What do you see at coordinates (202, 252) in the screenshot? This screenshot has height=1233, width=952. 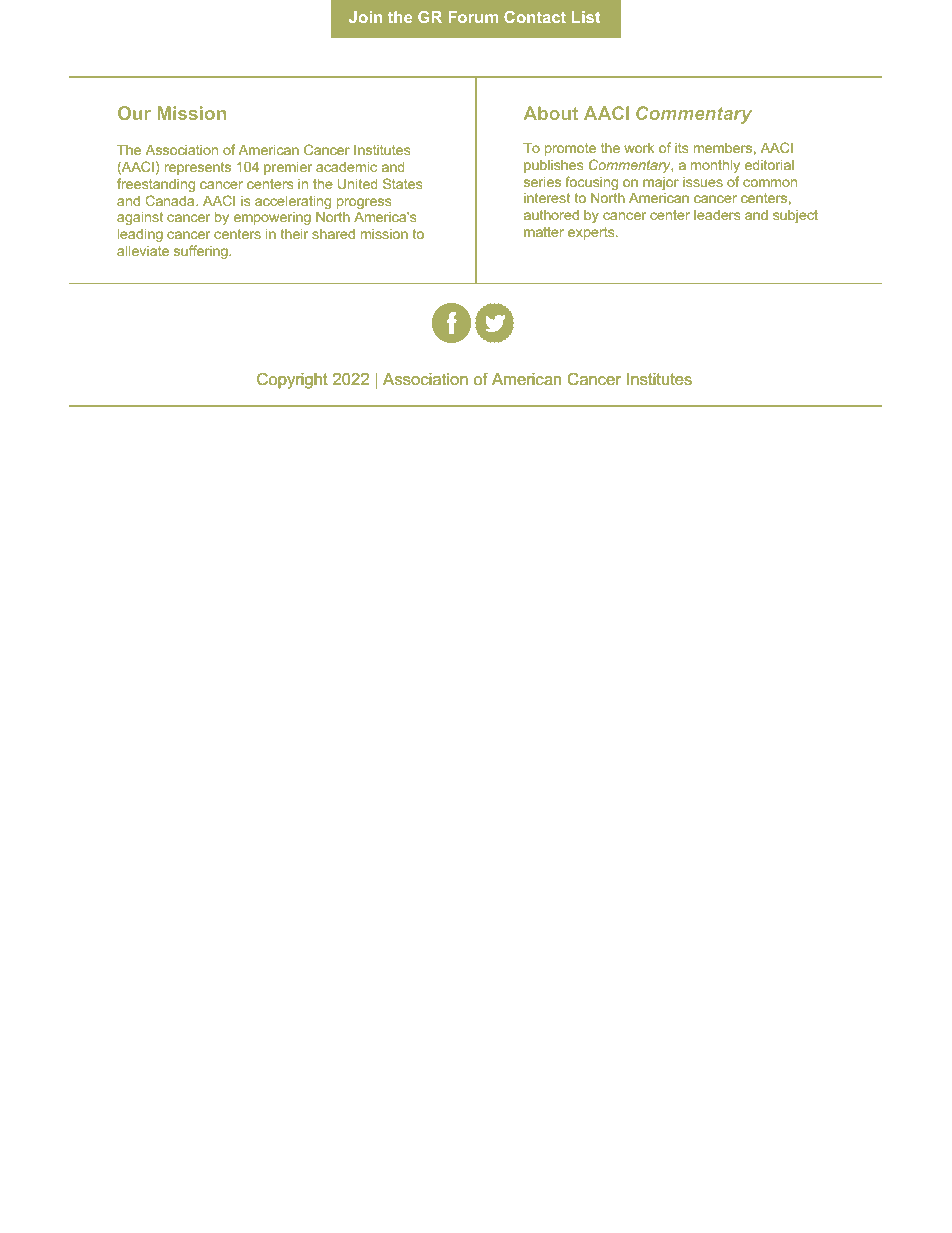 I see `suffering` at bounding box center [202, 252].
